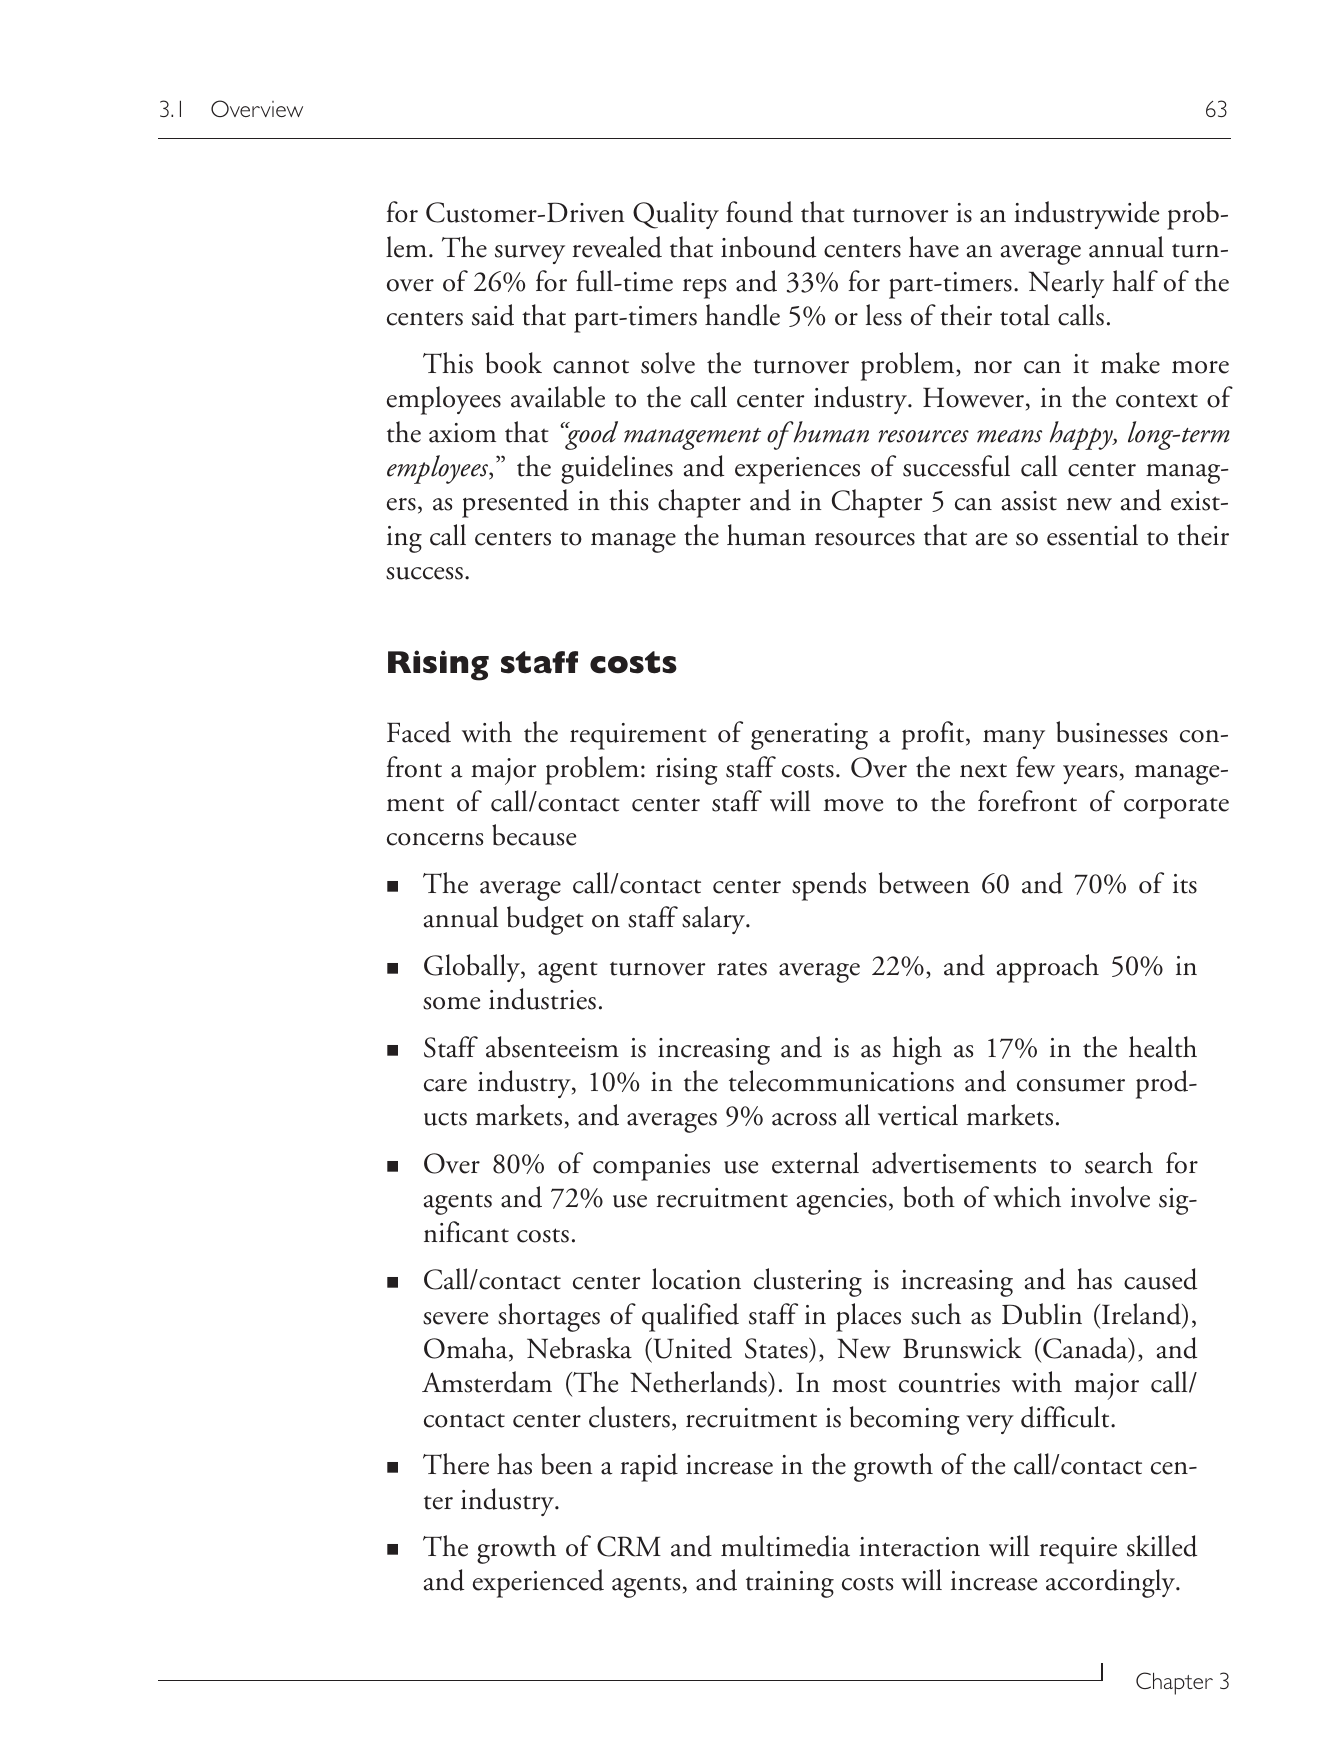 Image resolution: width=1332 pixels, height=1760 pixels. I want to click on survey, so click(530, 254).
